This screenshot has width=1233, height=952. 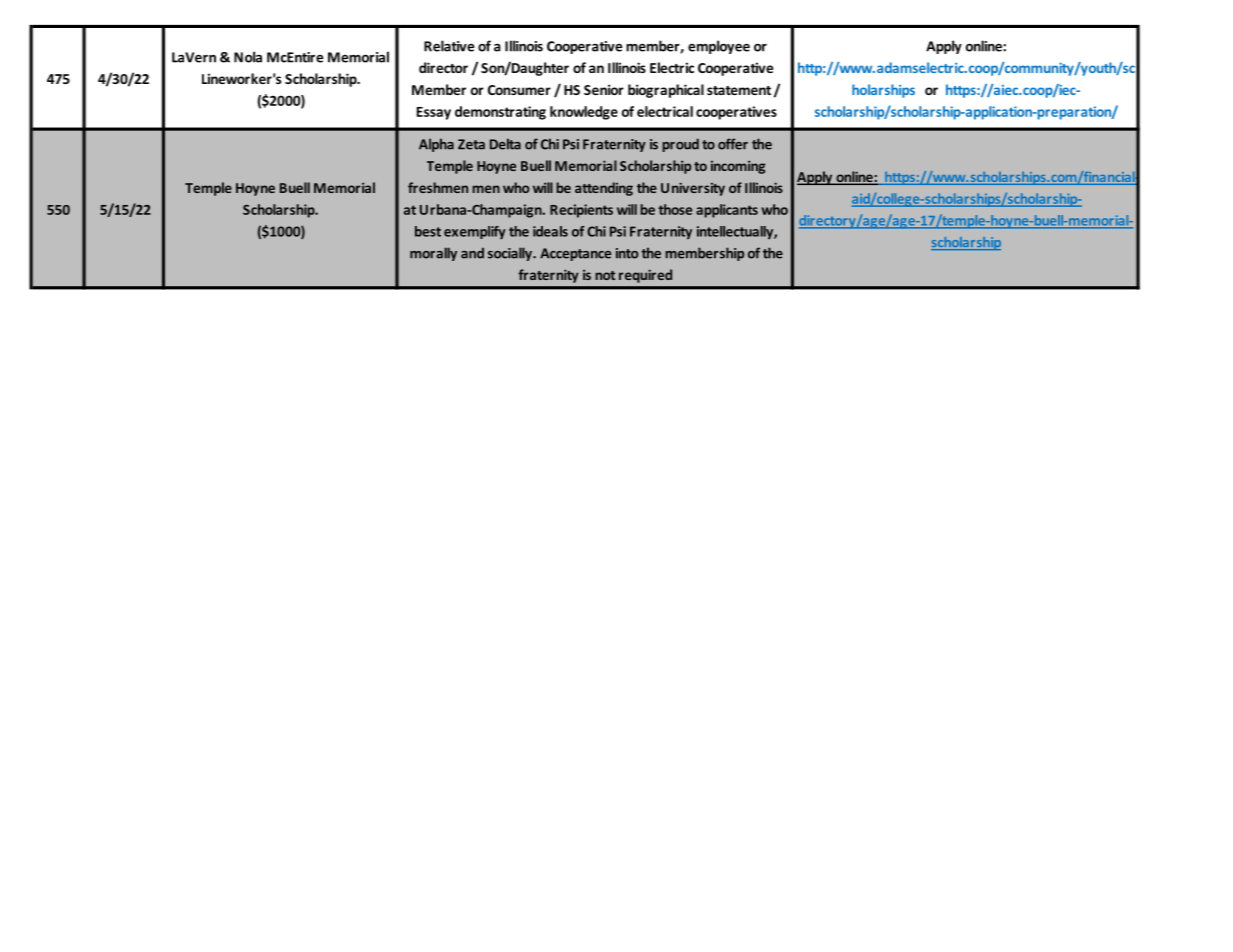 What do you see at coordinates (438, 187) in the screenshot?
I see `freshmen` at bounding box center [438, 187].
